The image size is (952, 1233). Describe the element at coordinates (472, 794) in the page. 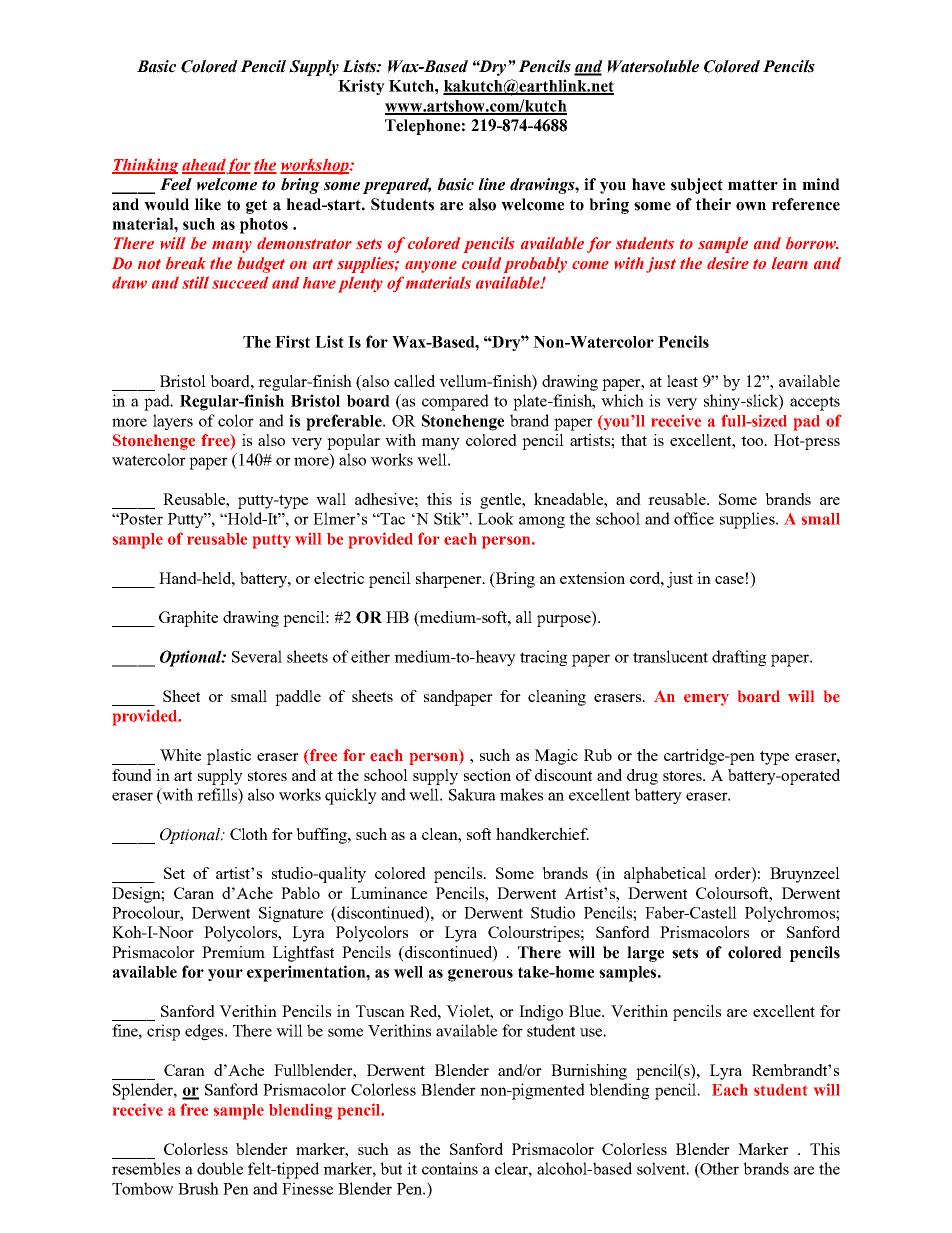

I see `Sakura` at that location.
